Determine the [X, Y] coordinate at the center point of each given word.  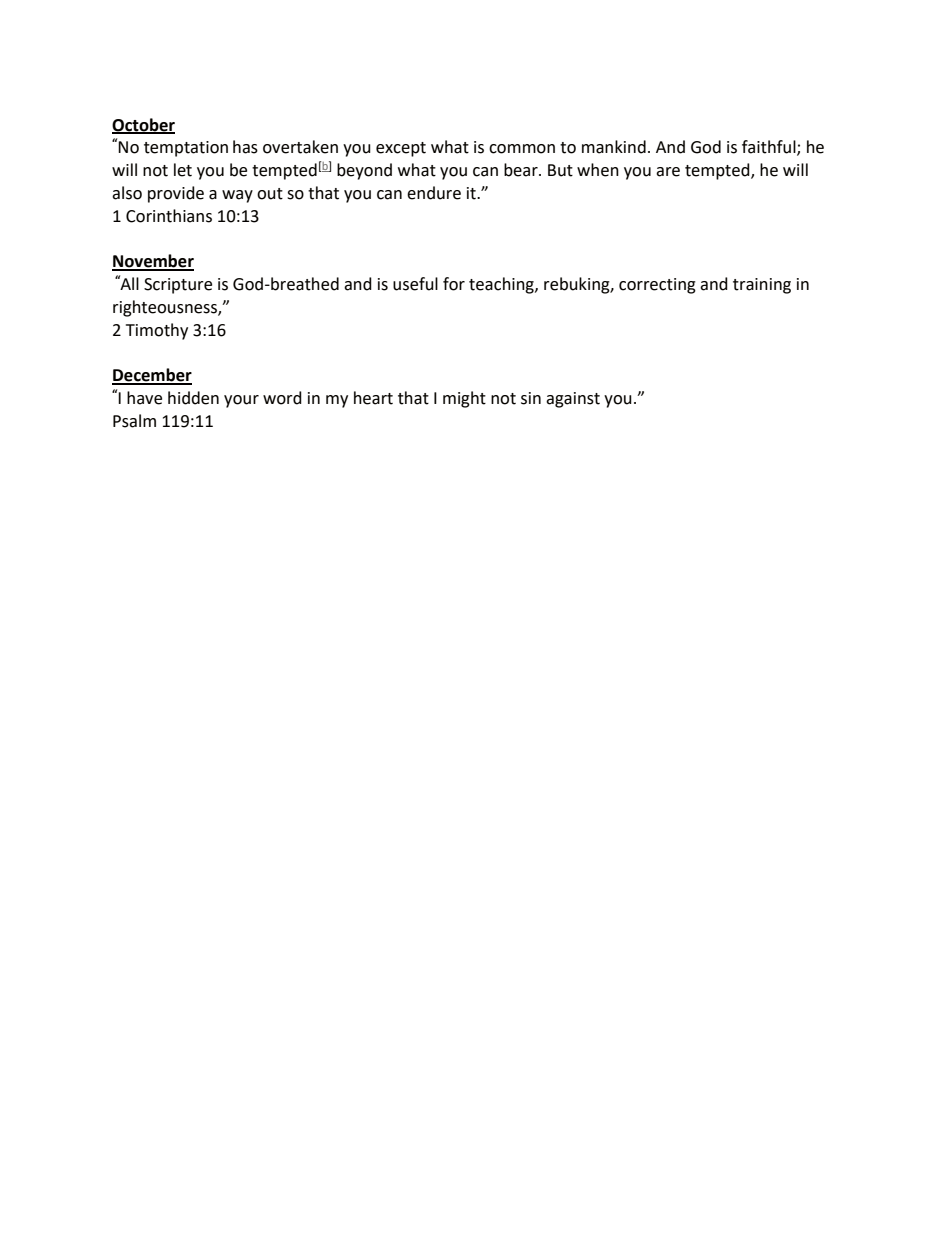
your [241, 401]
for [454, 284]
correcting [657, 286]
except [401, 149]
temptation [186, 149]
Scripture [178, 286]
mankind [614, 147]
